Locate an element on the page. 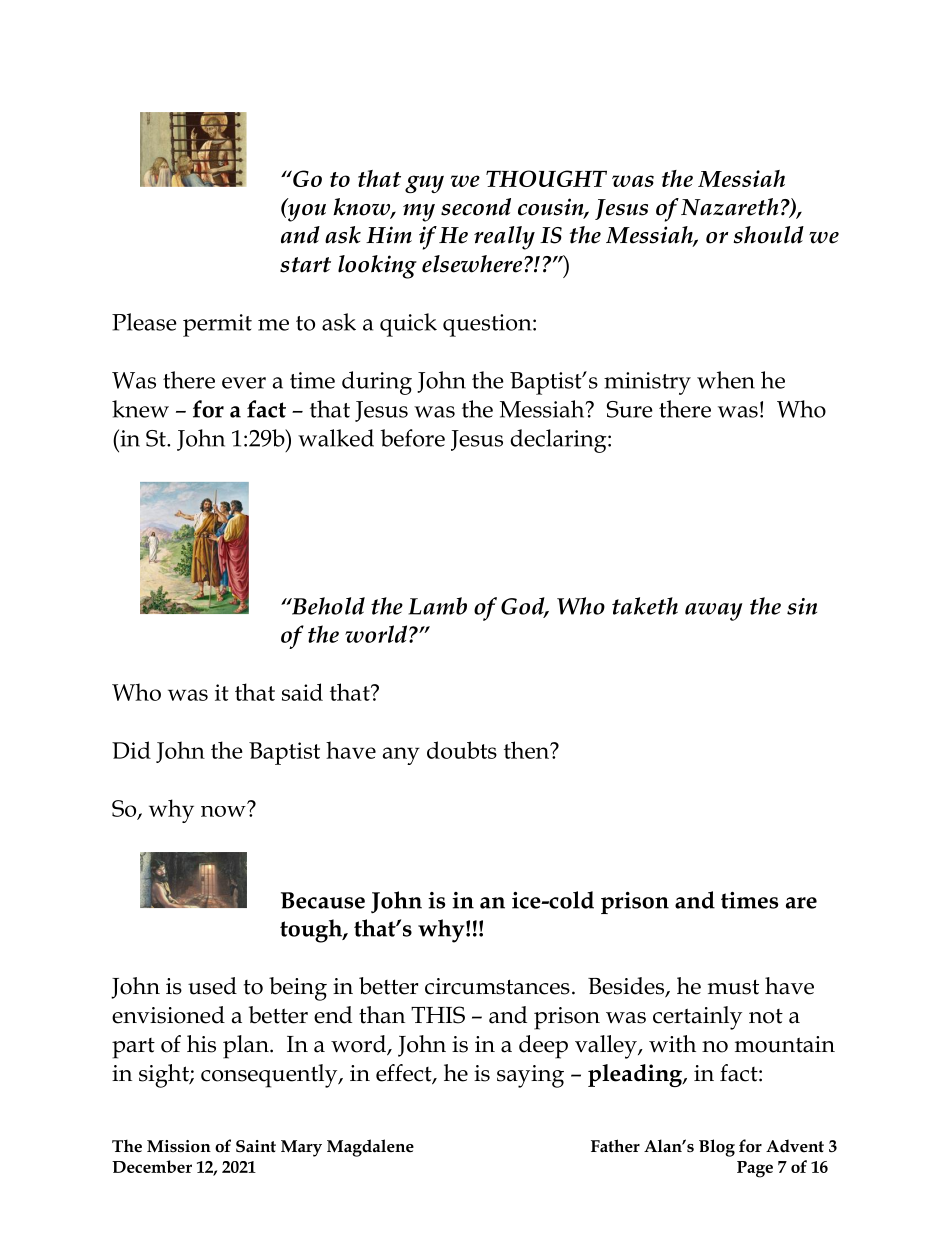 The height and width of the image is (1233, 952). said is located at coordinates (302, 692).
